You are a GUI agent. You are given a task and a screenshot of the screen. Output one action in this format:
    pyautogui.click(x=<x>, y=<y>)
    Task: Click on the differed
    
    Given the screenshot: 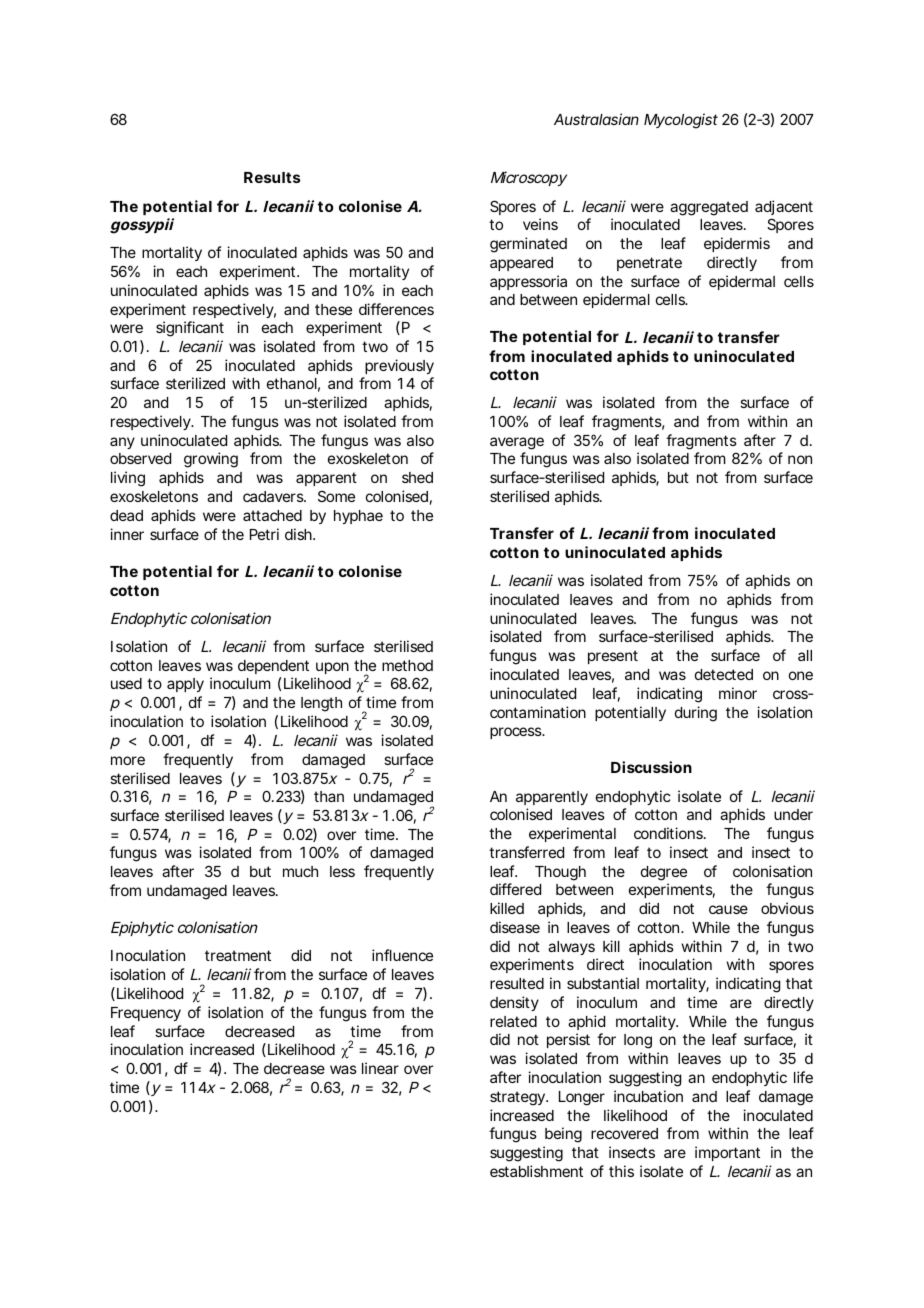 What is the action you would take?
    pyautogui.click(x=515, y=889)
